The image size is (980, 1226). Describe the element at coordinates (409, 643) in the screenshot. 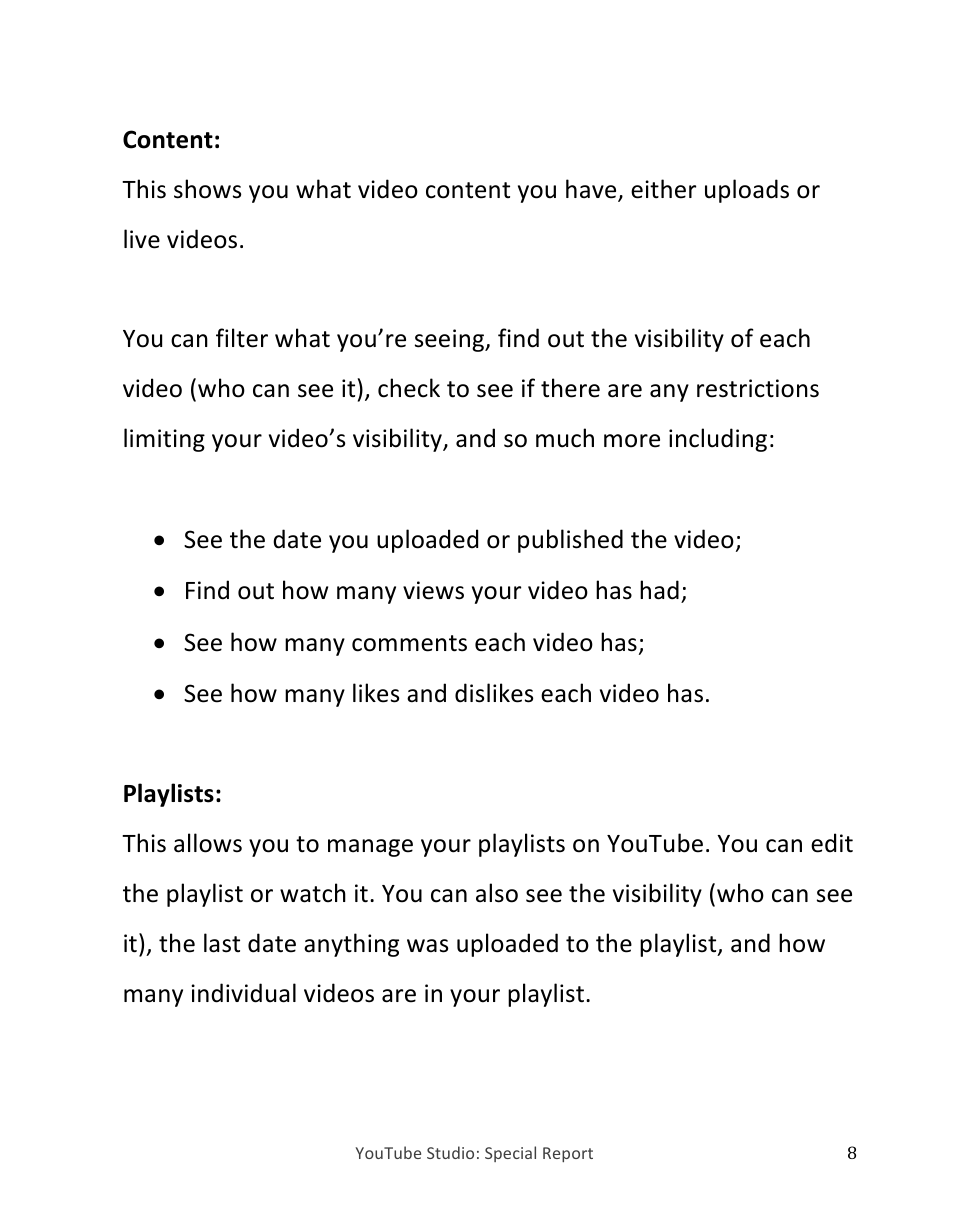

I see `comments` at that location.
